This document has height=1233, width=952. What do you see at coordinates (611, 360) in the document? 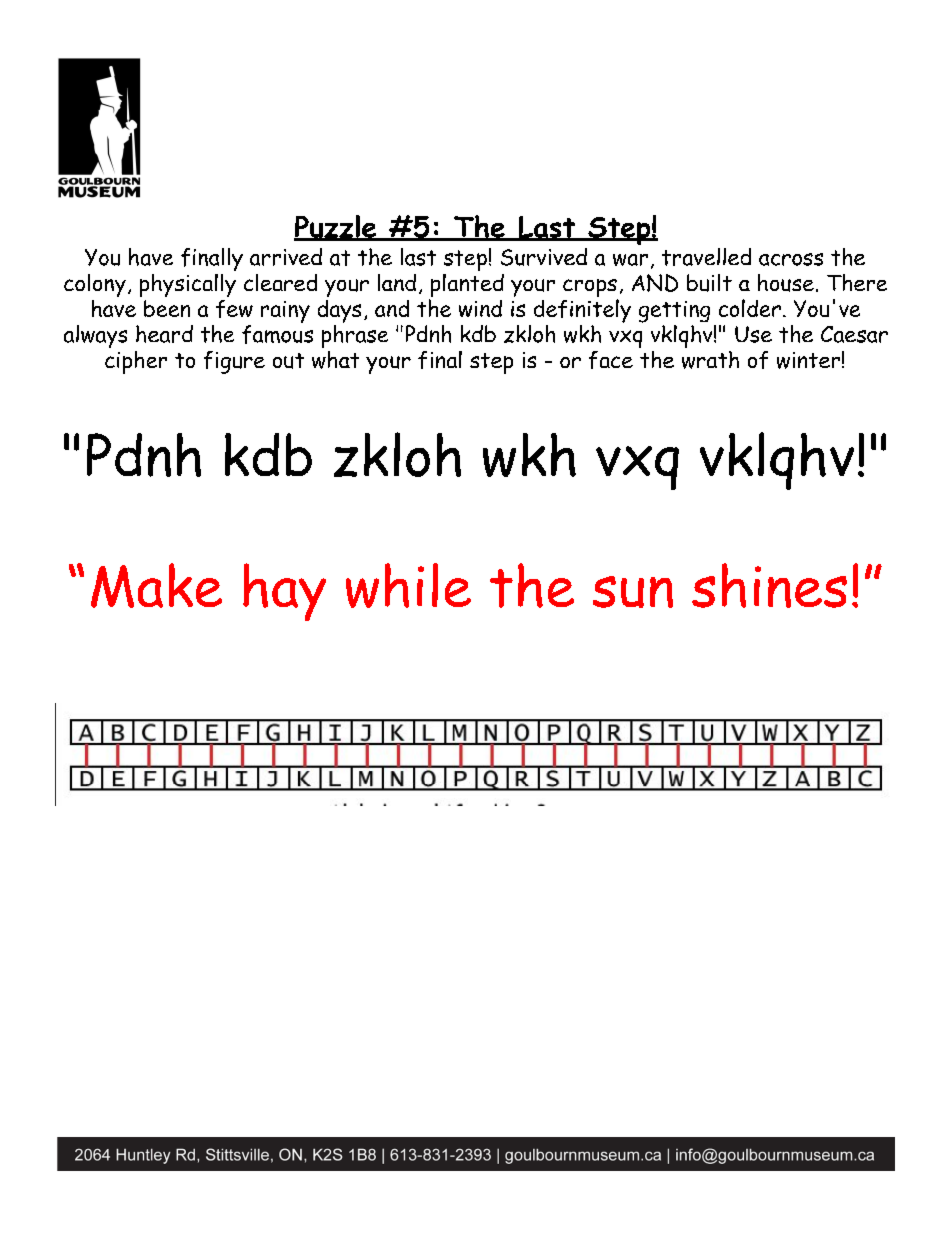
I see `face` at bounding box center [611, 360].
